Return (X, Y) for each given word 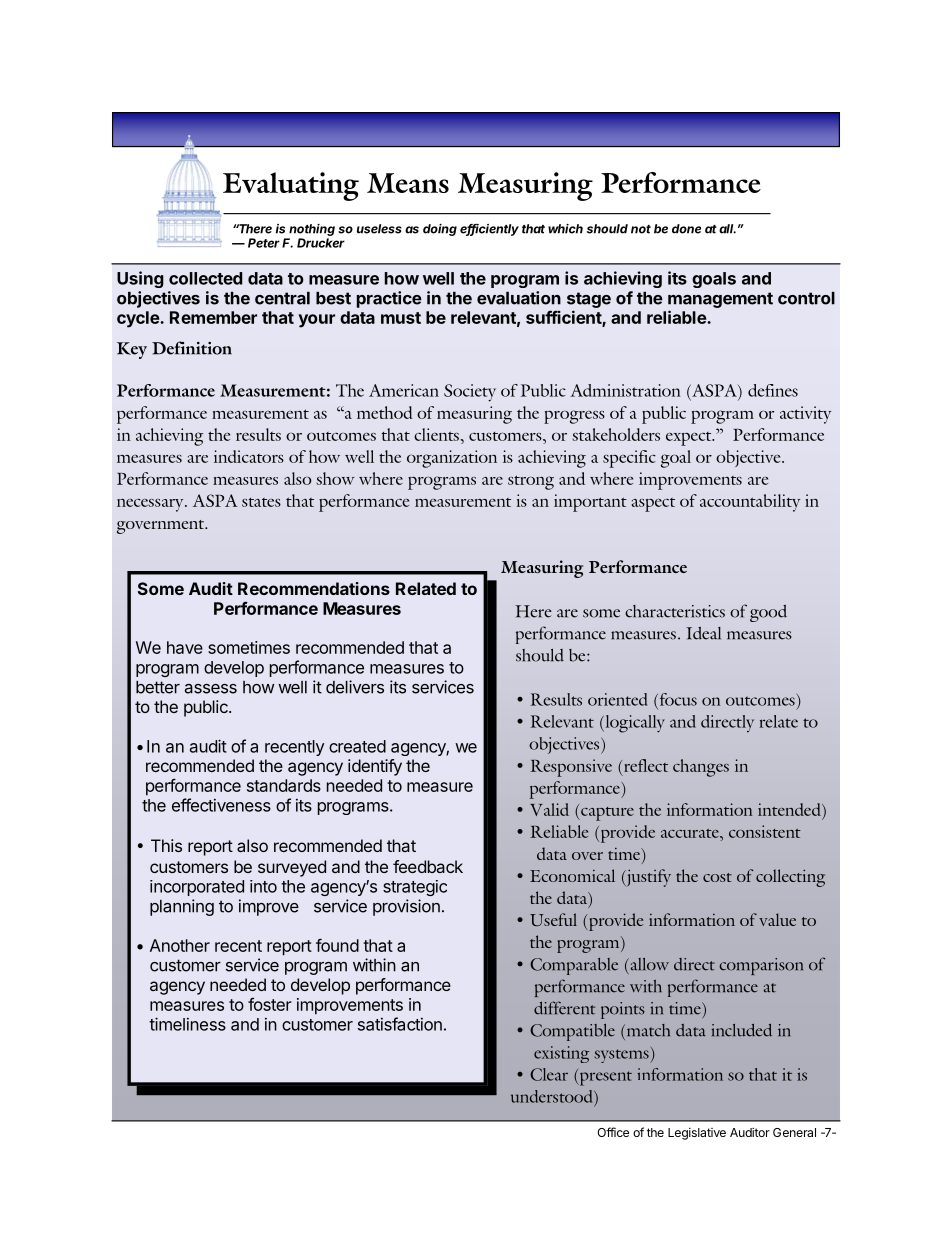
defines (773, 390)
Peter (264, 243)
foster (270, 1004)
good (768, 613)
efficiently (489, 230)
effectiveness (221, 805)
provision (406, 907)
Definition (192, 348)
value (777, 919)
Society (470, 393)
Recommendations (314, 588)
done (686, 229)
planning (182, 907)
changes (701, 768)
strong (531, 482)
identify (375, 767)
